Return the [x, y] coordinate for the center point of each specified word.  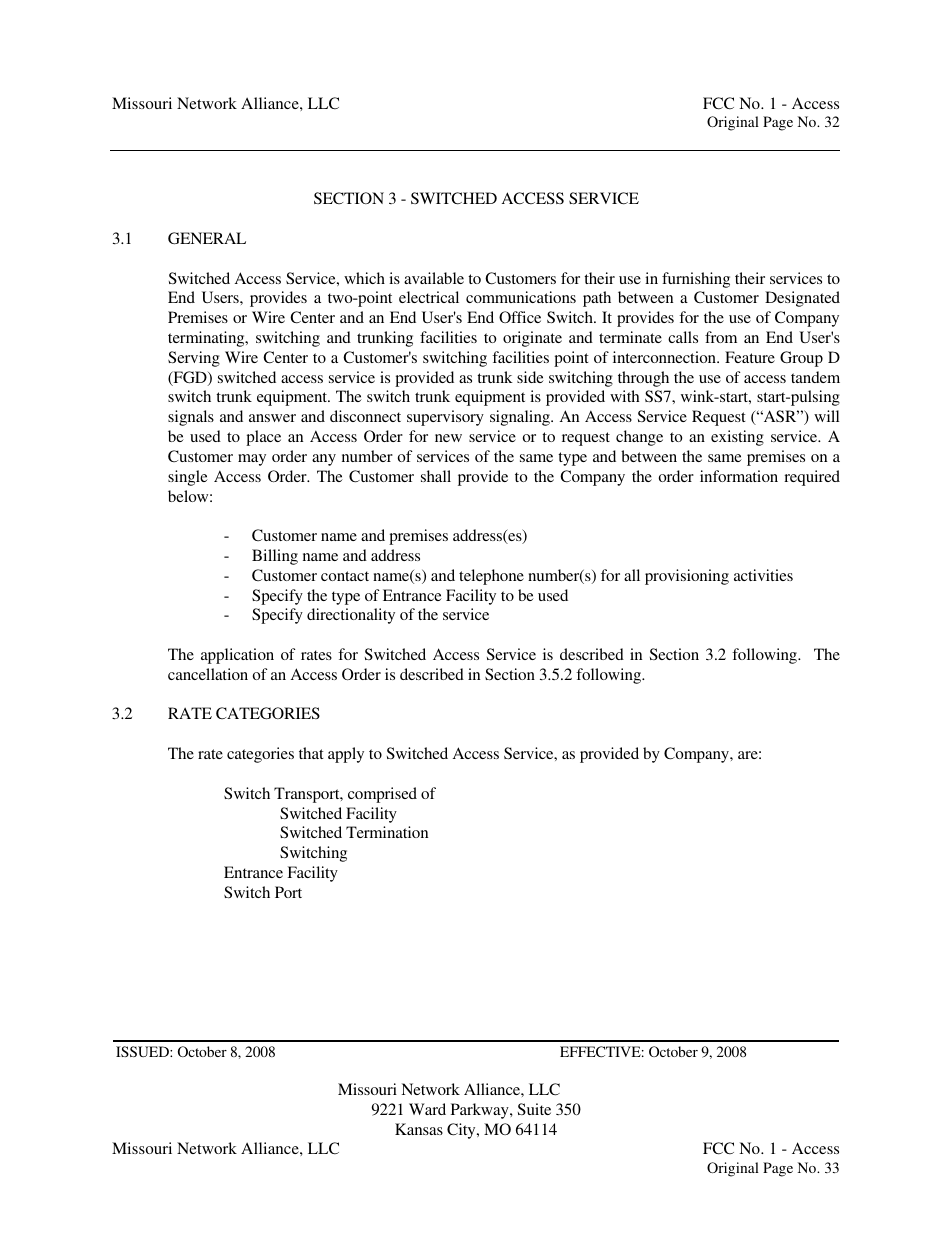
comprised [382, 795]
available [434, 278]
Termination [387, 832]
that [311, 753]
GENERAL [207, 238]
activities [763, 575]
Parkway [481, 1111]
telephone [491, 577]
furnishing [696, 280]
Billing [275, 557]
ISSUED [143, 1051]
